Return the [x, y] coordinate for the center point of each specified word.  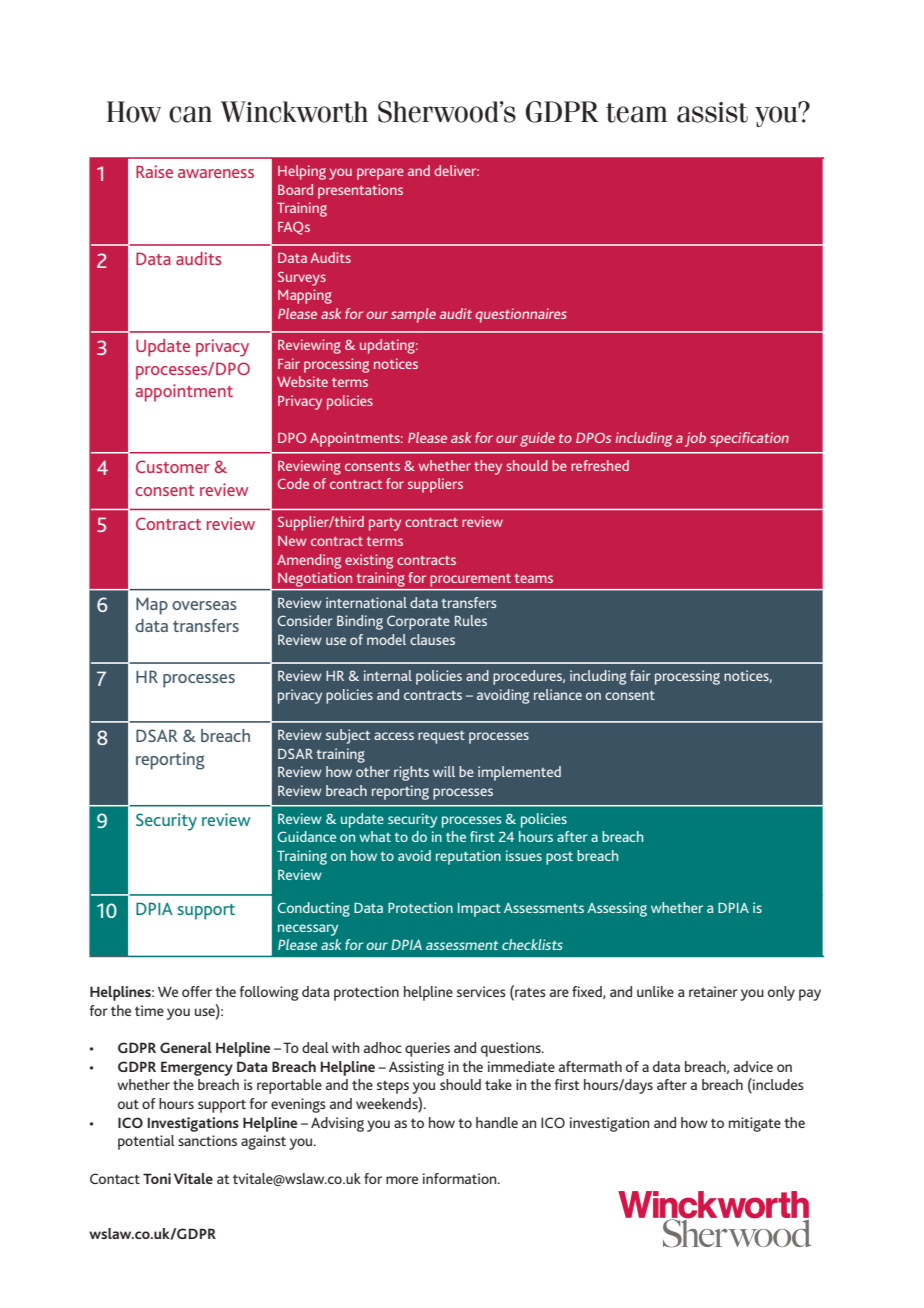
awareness [216, 173]
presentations [360, 191]
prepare [380, 174]
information [461, 1178]
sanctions [207, 1140]
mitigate [755, 1124]
